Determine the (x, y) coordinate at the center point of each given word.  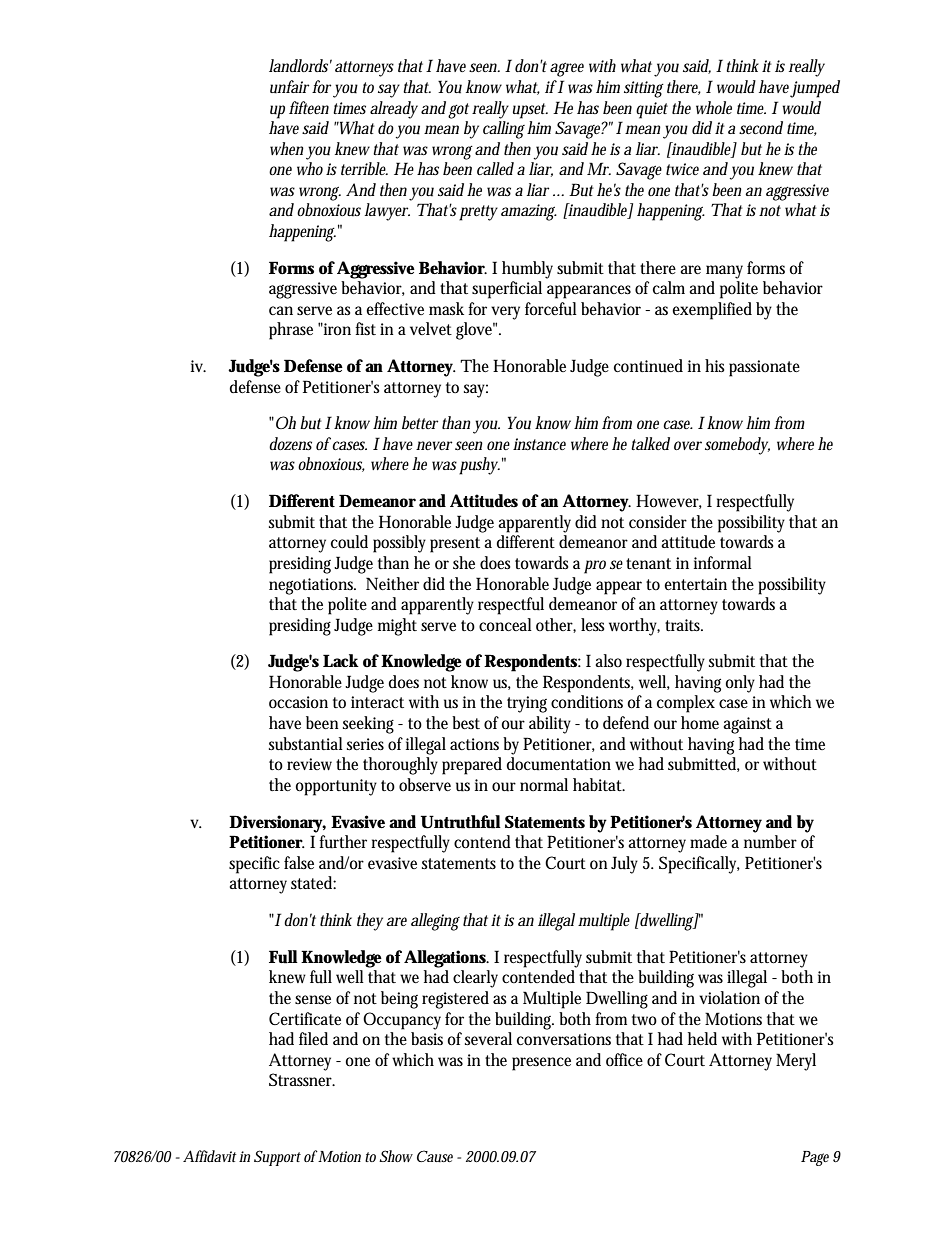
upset (530, 111)
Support (277, 1158)
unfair (289, 87)
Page (815, 1158)
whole (714, 107)
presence (541, 1064)
